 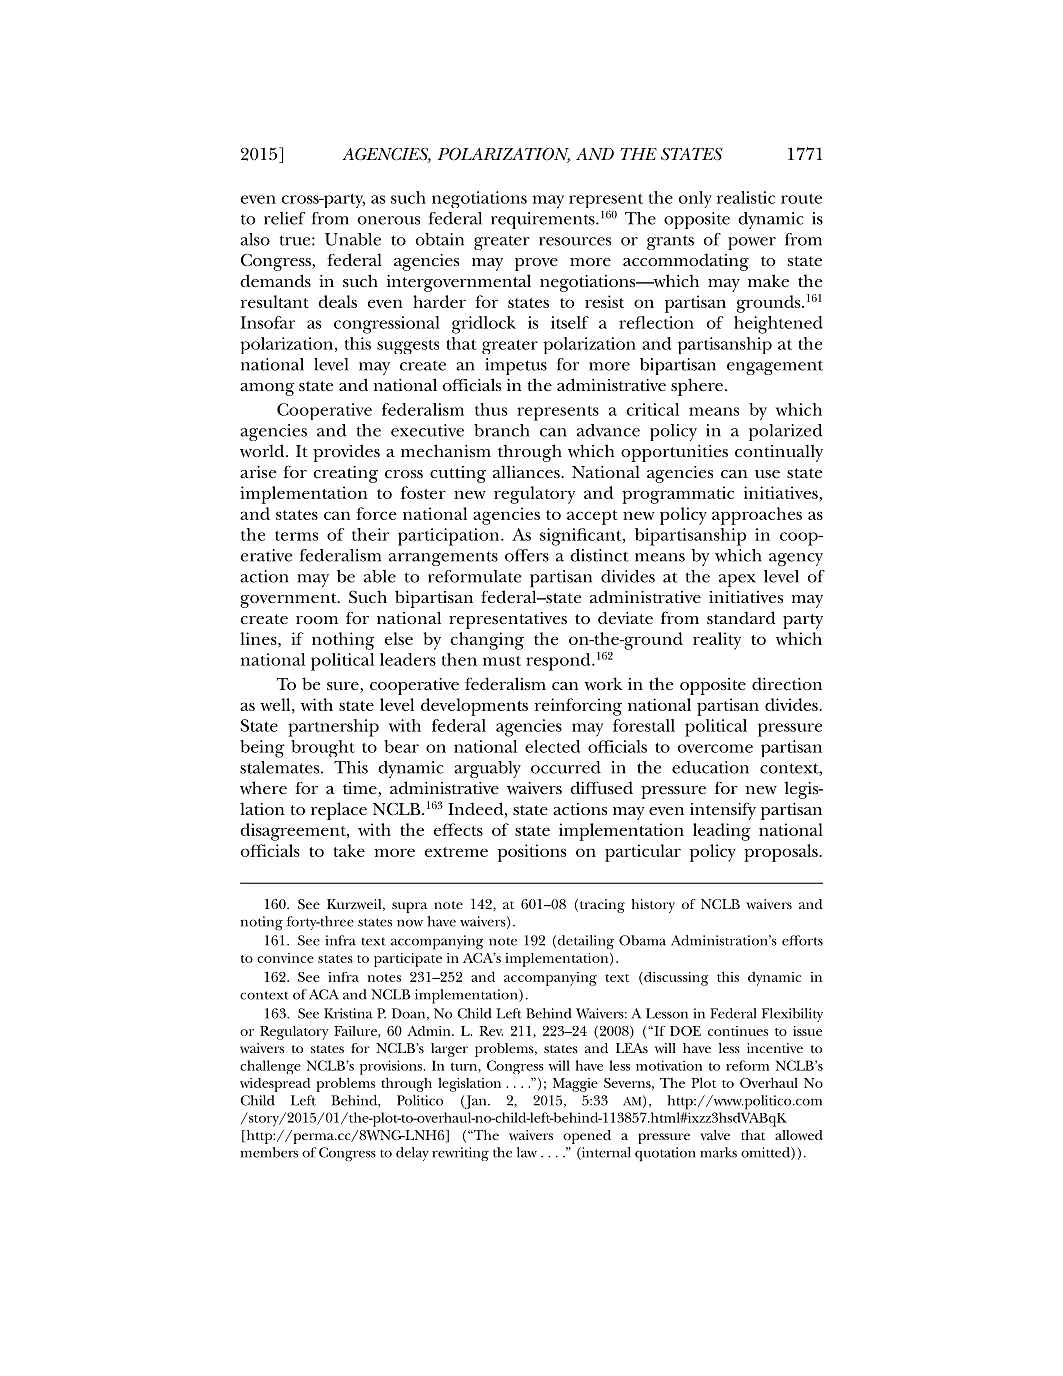 What do you see at coordinates (343, 641) in the screenshot?
I see `nothing` at bounding box center [343, 641].
